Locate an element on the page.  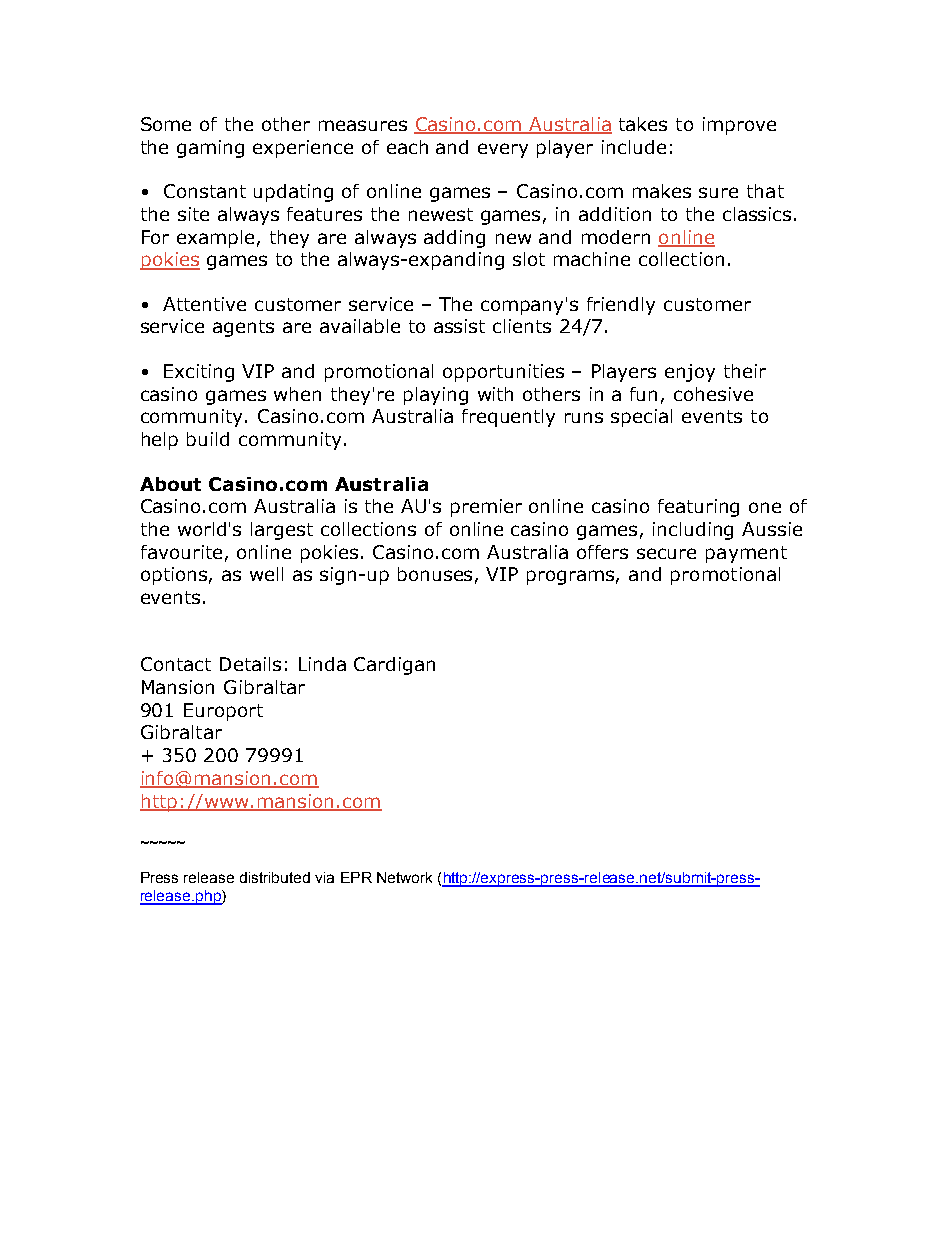
Network is located at coordinates (404, 877).
